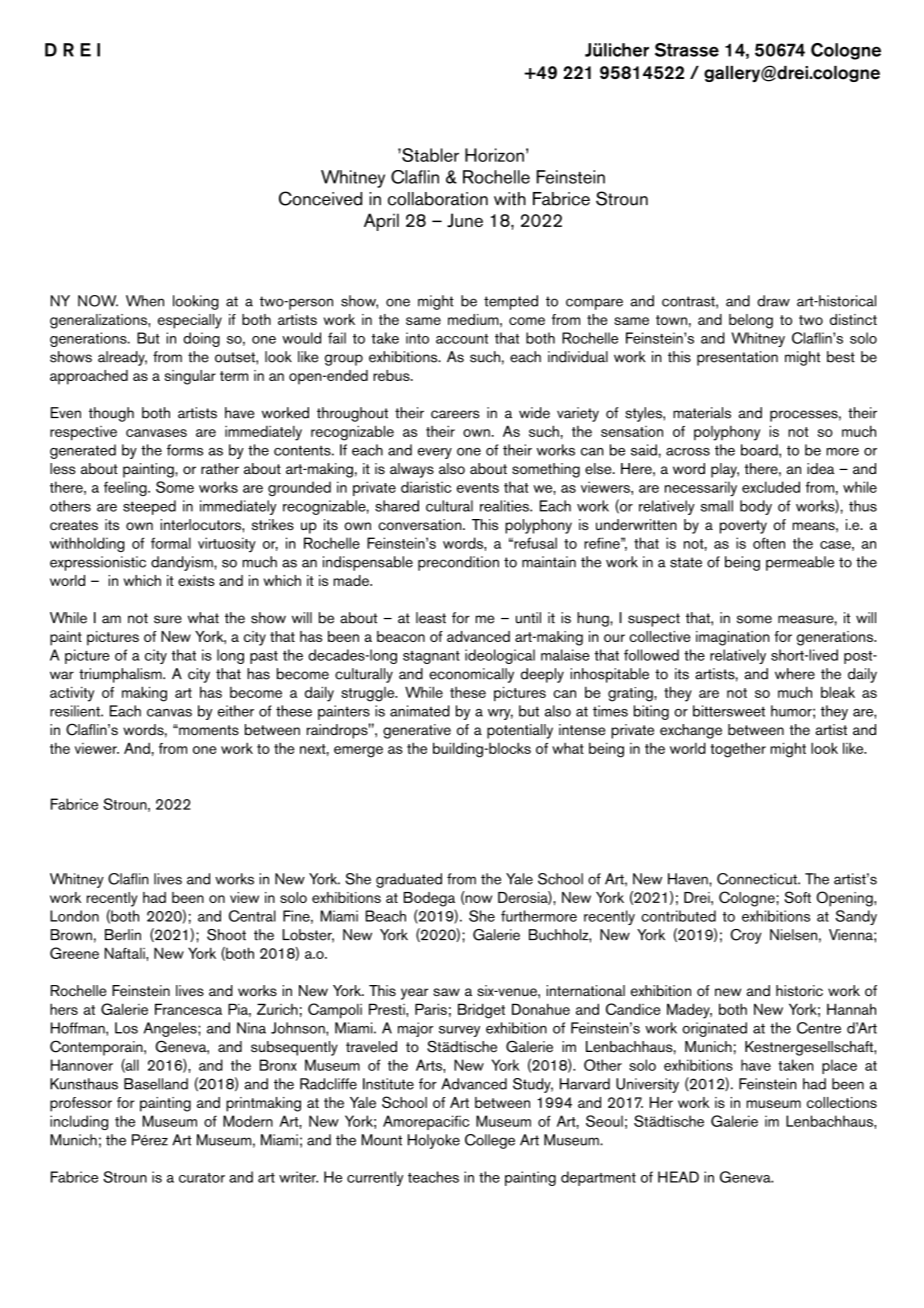 This image has height=1308, width=924. I want to click on June, so click(465, 220).
